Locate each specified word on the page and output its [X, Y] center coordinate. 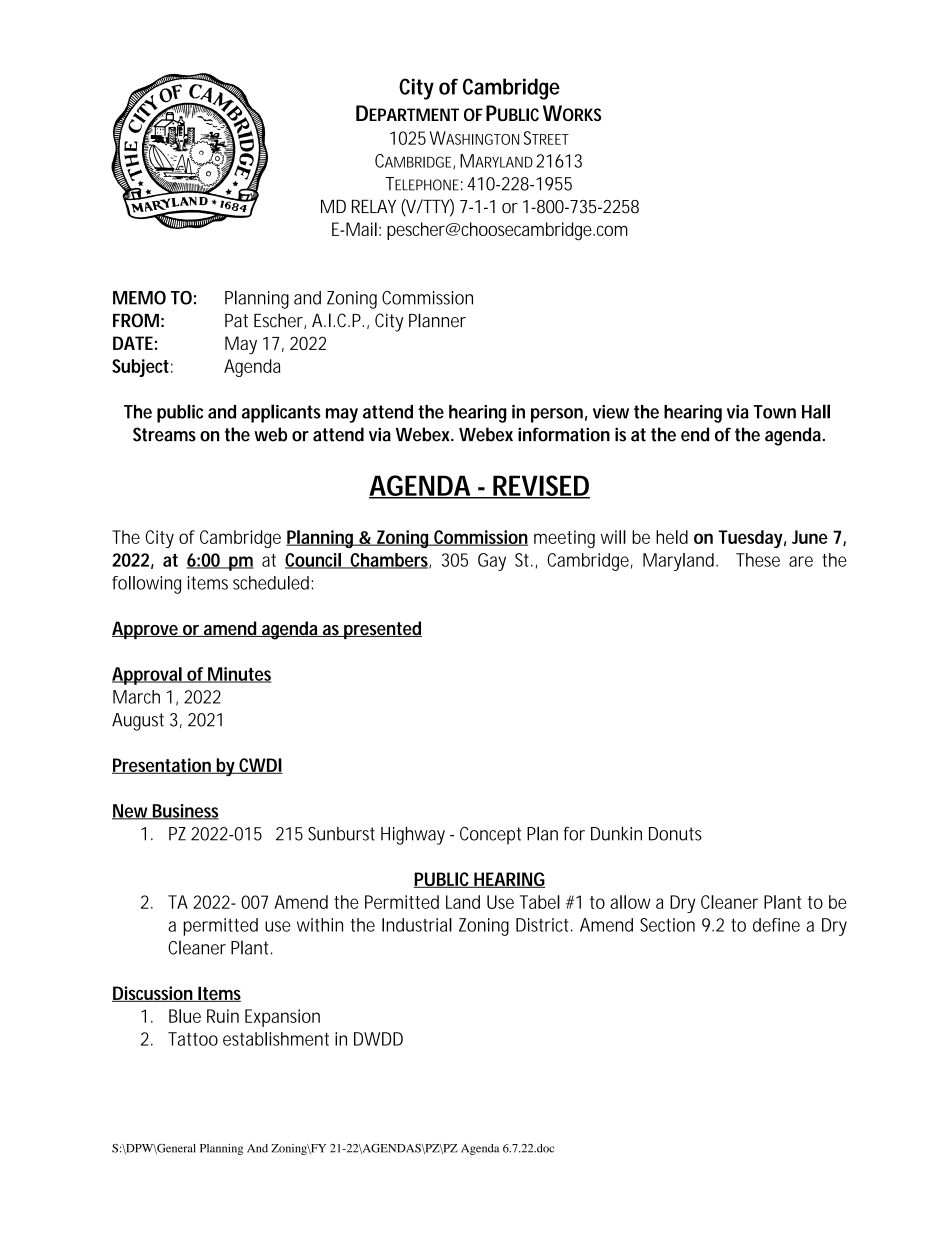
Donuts [675, 834]
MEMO [139, 298]
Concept [490, 835]
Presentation [163, 766]
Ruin [223, 1016]
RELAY [374, 206]
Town [774, 412]
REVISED [541, 486]
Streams [164, 434]
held [672, 537]
